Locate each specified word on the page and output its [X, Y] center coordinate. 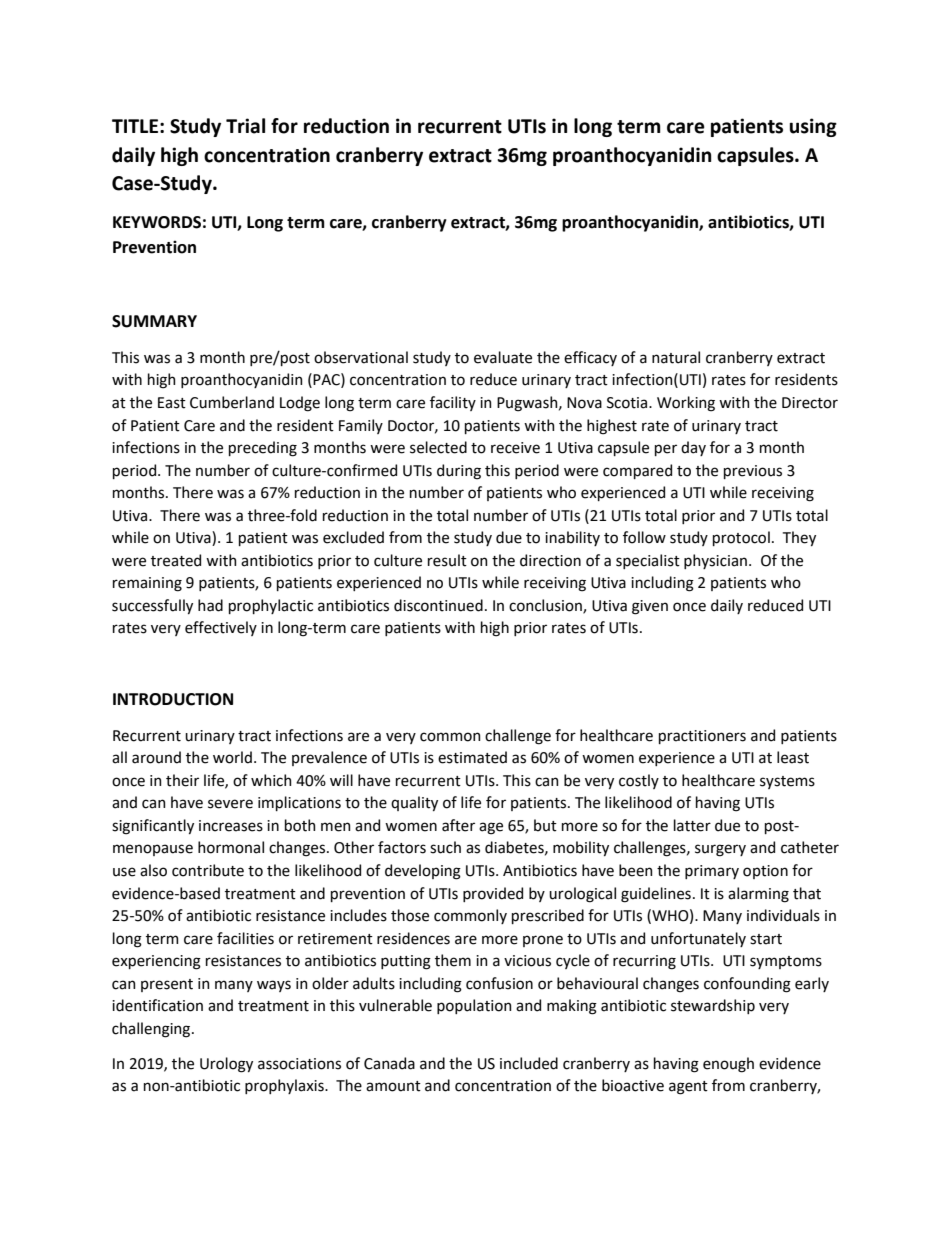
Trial [245, 126]
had [210, 605]
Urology [226, 1065]
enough [728, 1065]
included [529, 1063]
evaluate [503, 357]
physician [715, 561]
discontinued [438, 605]
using [813, 127]
